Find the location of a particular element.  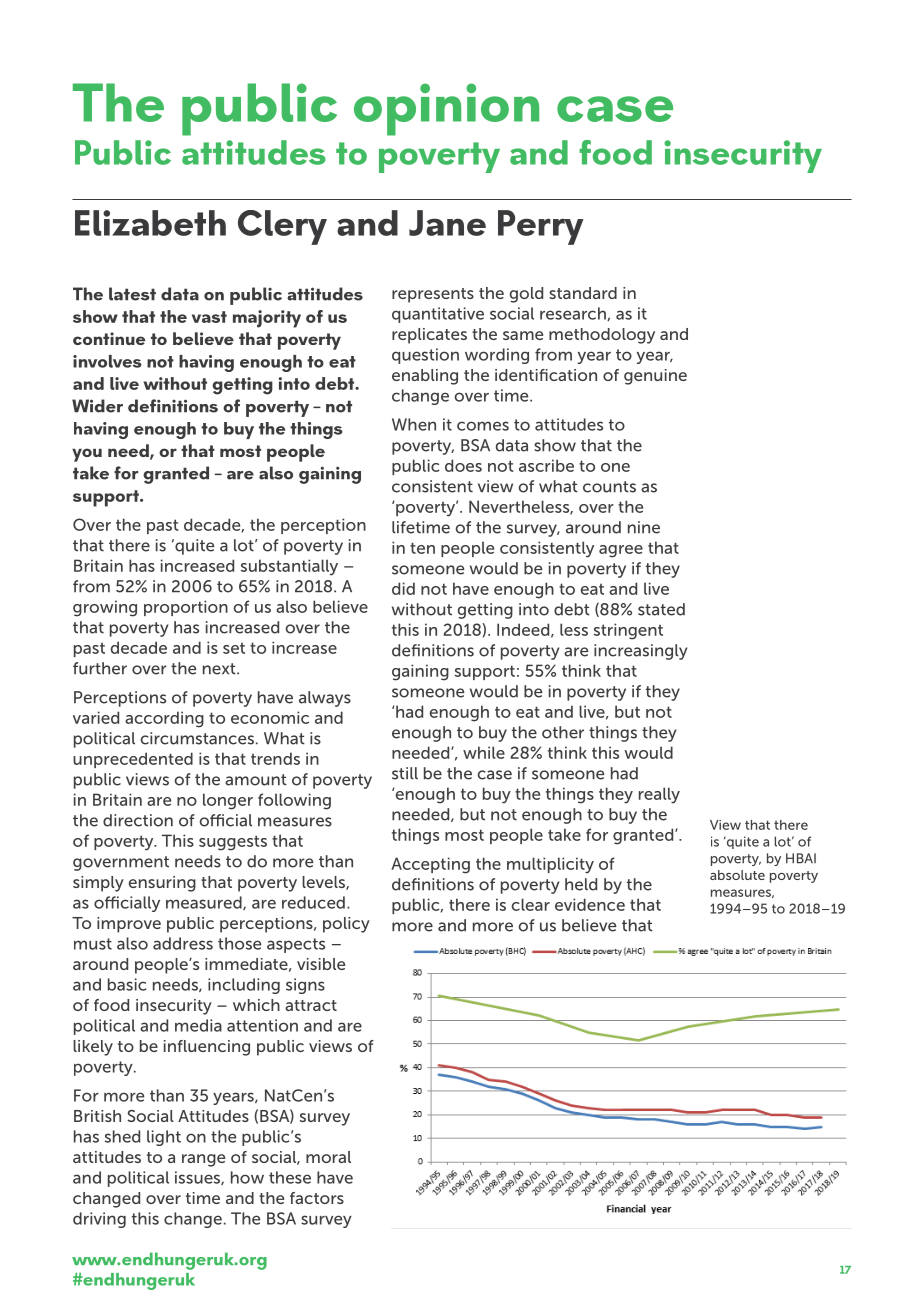

opinion is located at coordinates (446, 109).
